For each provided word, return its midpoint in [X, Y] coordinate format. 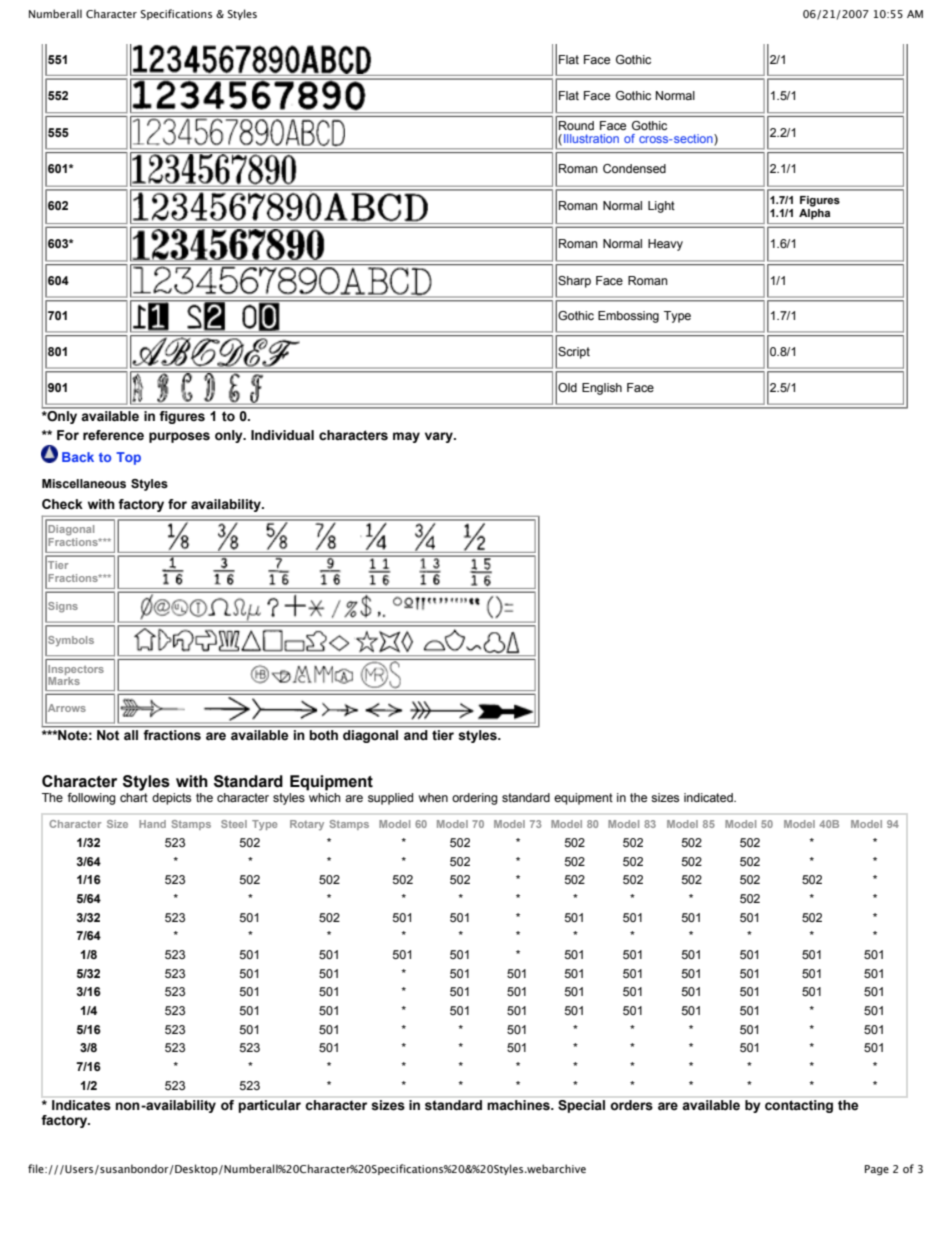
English [602, 389]
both [324, 735]
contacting [799, 1106]
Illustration [591, 138]
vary [440, 437]
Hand [152, 824]
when [433, 797]
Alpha [814, 213]
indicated [709, 797]
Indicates [81, 1105]
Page [877, 1170]
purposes [179, 437]
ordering [475, 799]
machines [519, 1105]
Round [576, 125]
